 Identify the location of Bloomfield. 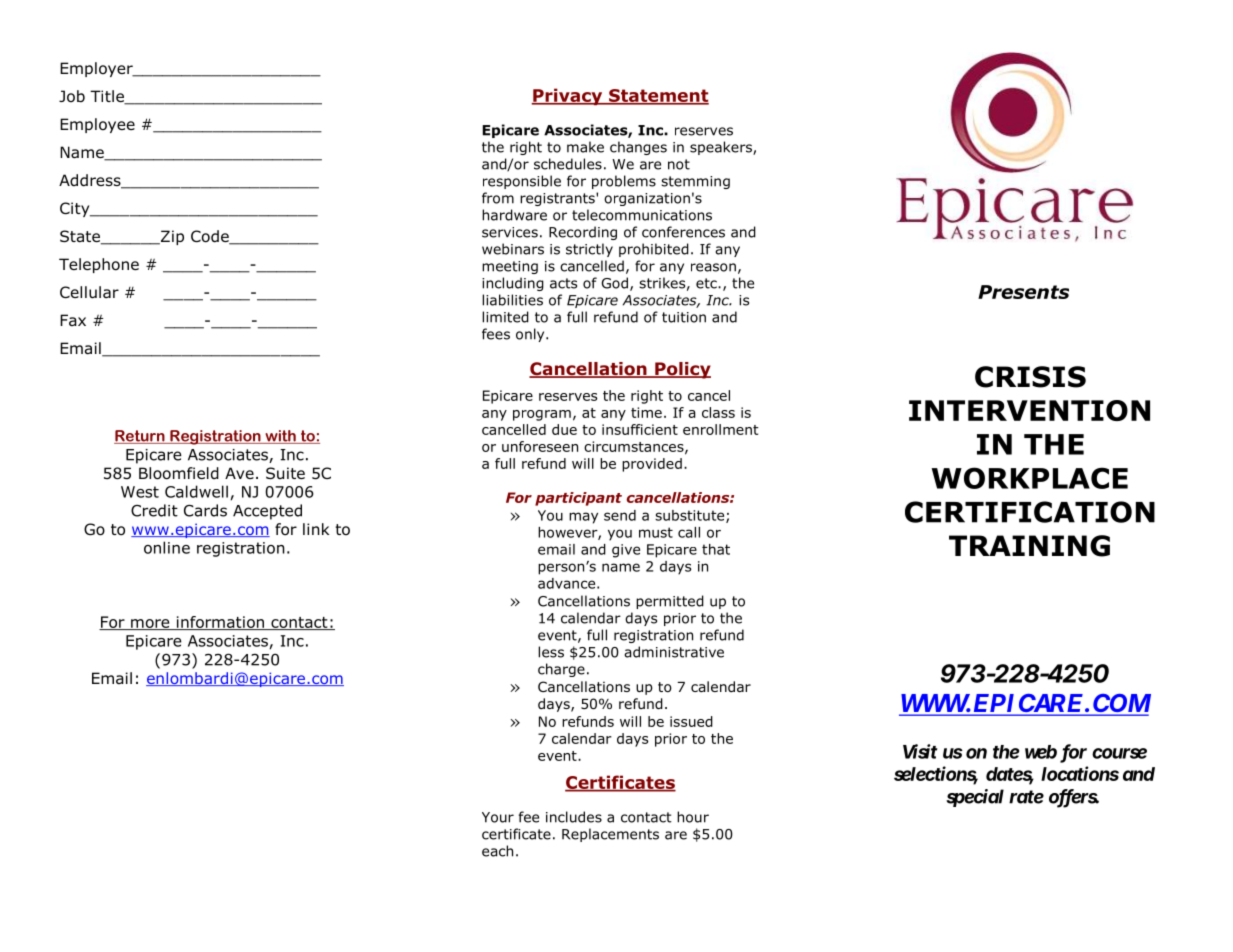
(179, 473).
